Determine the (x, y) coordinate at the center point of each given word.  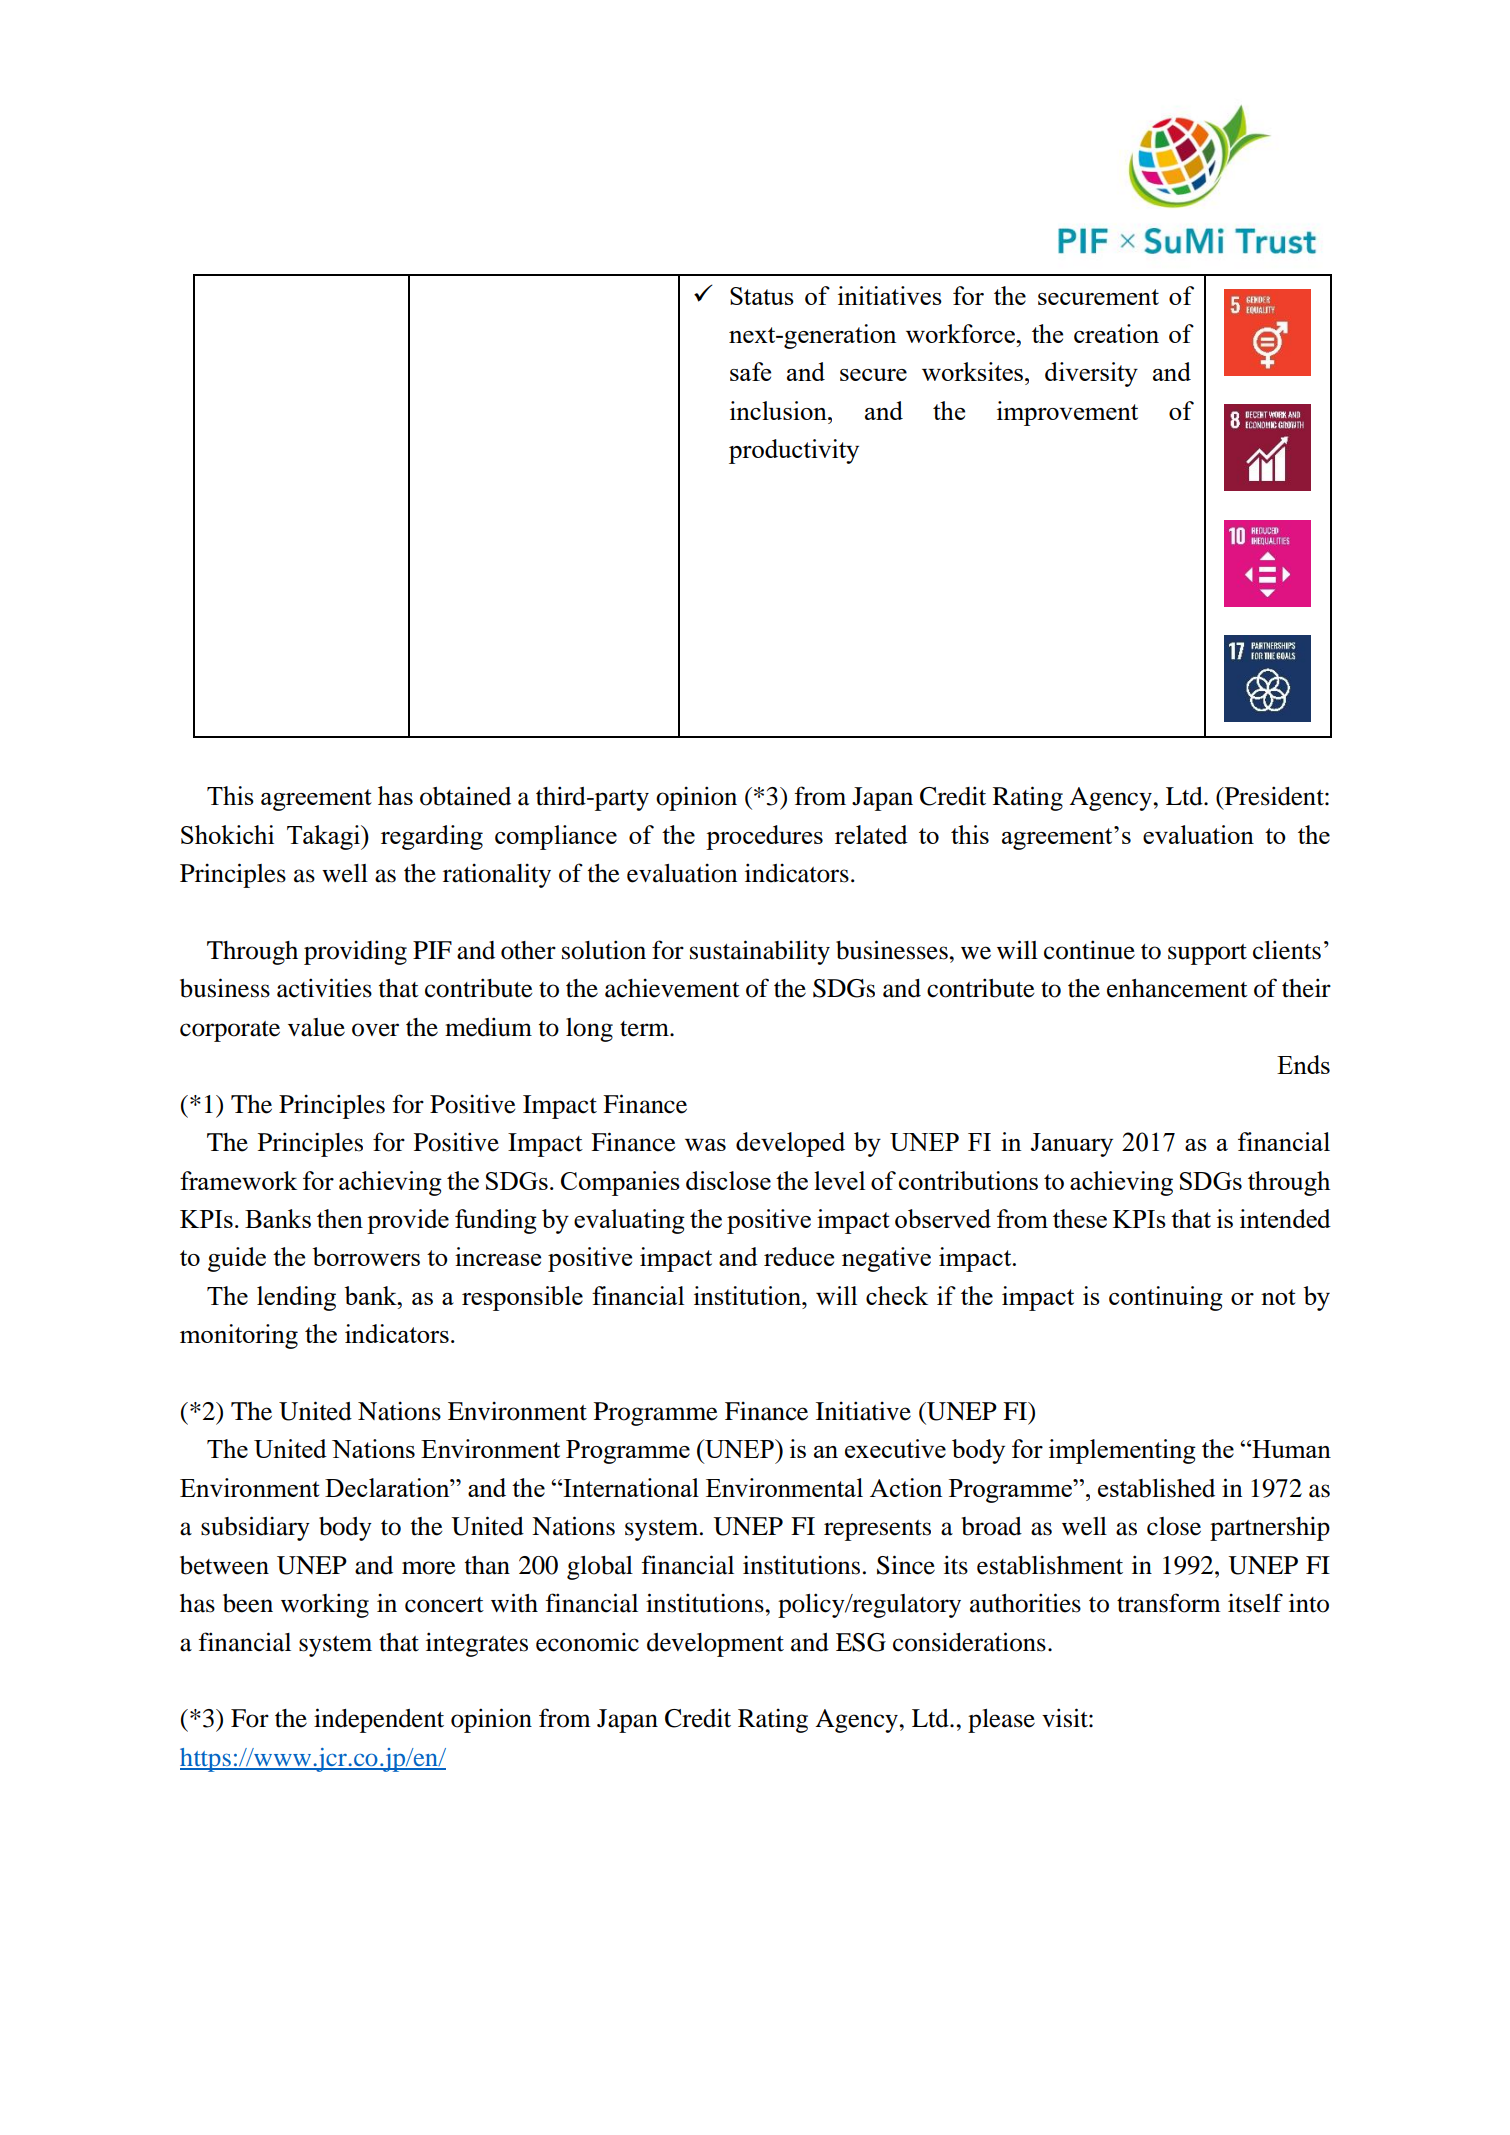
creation (1116, 333)
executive (895, 1448)
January (1072, 1145)
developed (790, 1144)
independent (379, 1720)
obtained (465, 796)
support (1207, 954)
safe (750, 371)
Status (762, 296)
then (340, 1218)
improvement (1067, 413)
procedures (764, 837)
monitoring (239, 1336)
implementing (1122, 1451)
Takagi (324, 837)
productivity (794, 451)
